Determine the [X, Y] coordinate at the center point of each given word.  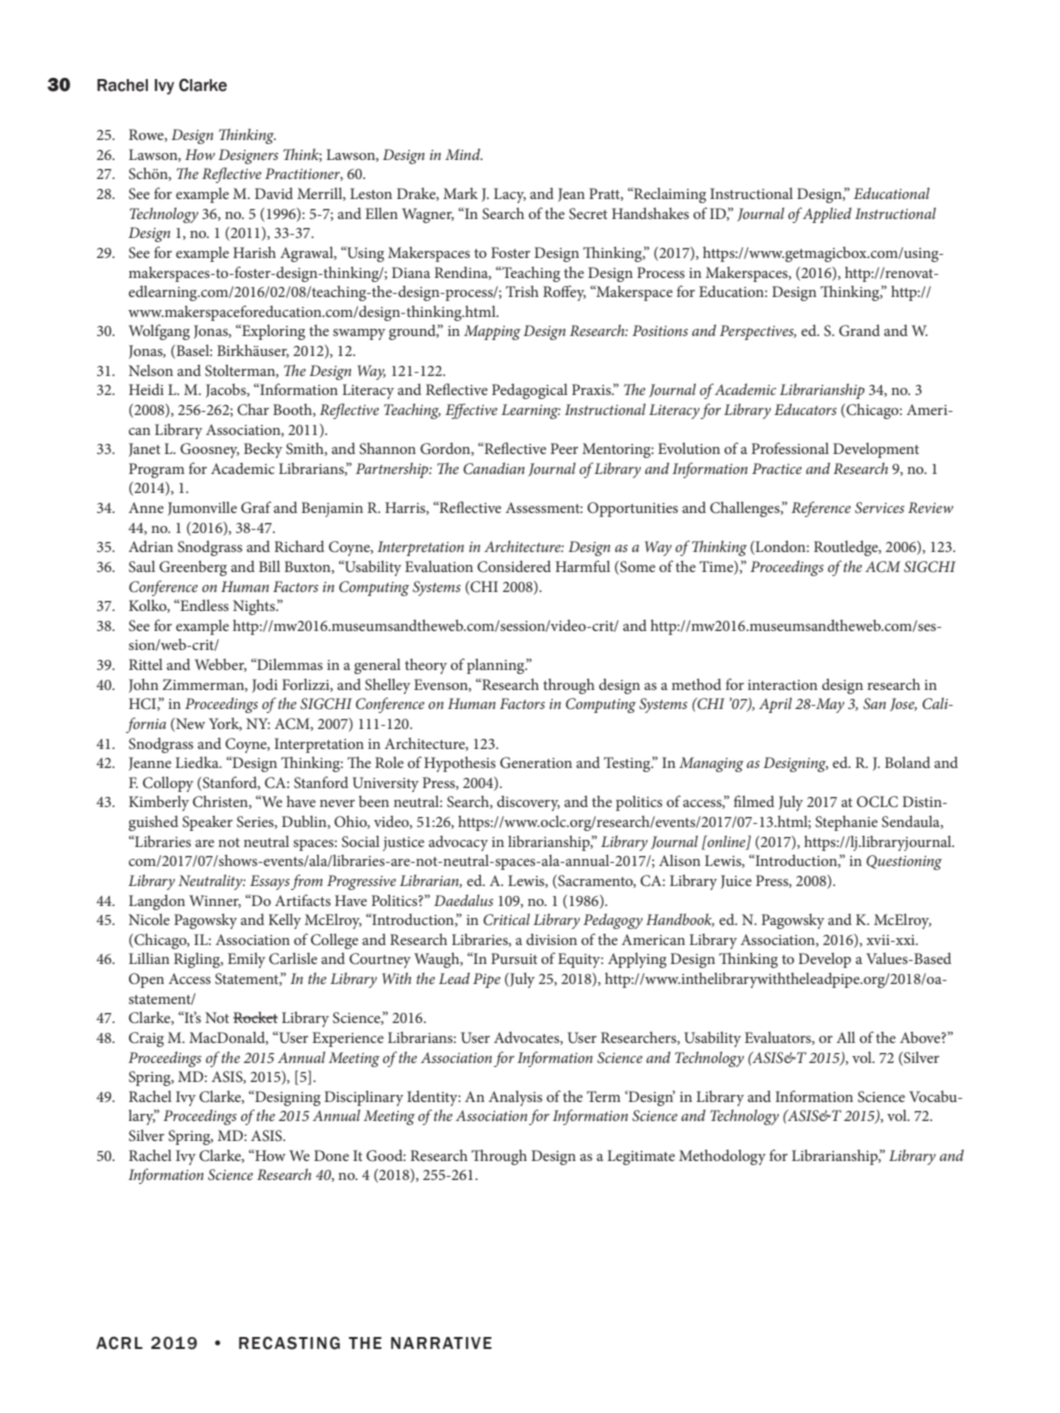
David [274, 193]
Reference [821, 509]
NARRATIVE [441, 1343]
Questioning [904, 862]
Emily [246, 960]
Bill [269, 566]
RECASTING [289, 1343]
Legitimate [641, 1157]
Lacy [510, 195]
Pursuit [514, 958]
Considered [514, 566]
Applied [827, 215]
